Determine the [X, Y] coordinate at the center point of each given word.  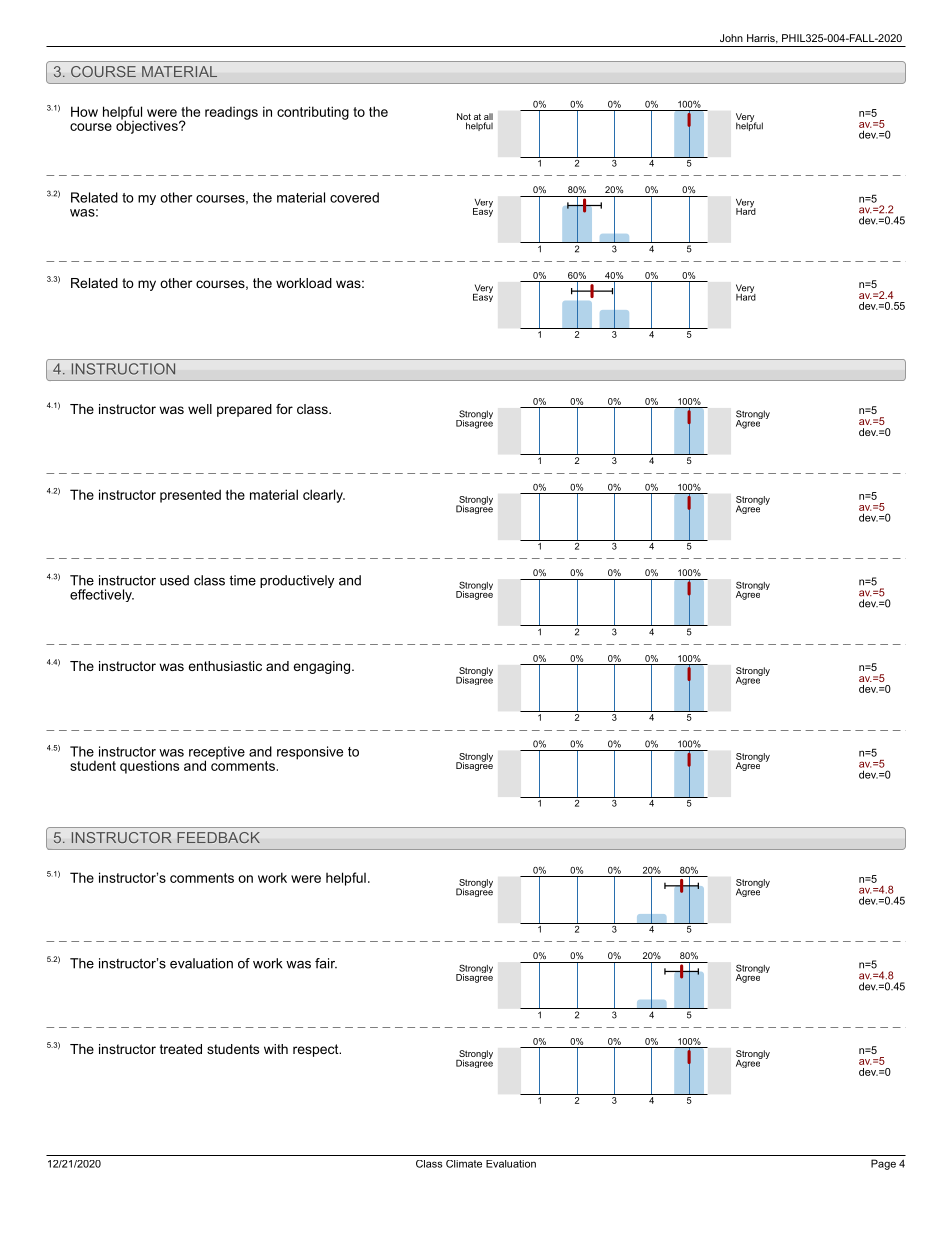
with [276, 1049]
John [731, 38]
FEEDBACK [218, 837]
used [174, 580]
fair [326, 963]
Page [883, 1164]
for [284, 409]
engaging [321, 667]
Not [464, 116]
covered [354, 197]
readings [231, 113]
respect [317, 1050]
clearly [324, 496]
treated [181, 1049]
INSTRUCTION [123, 369]
